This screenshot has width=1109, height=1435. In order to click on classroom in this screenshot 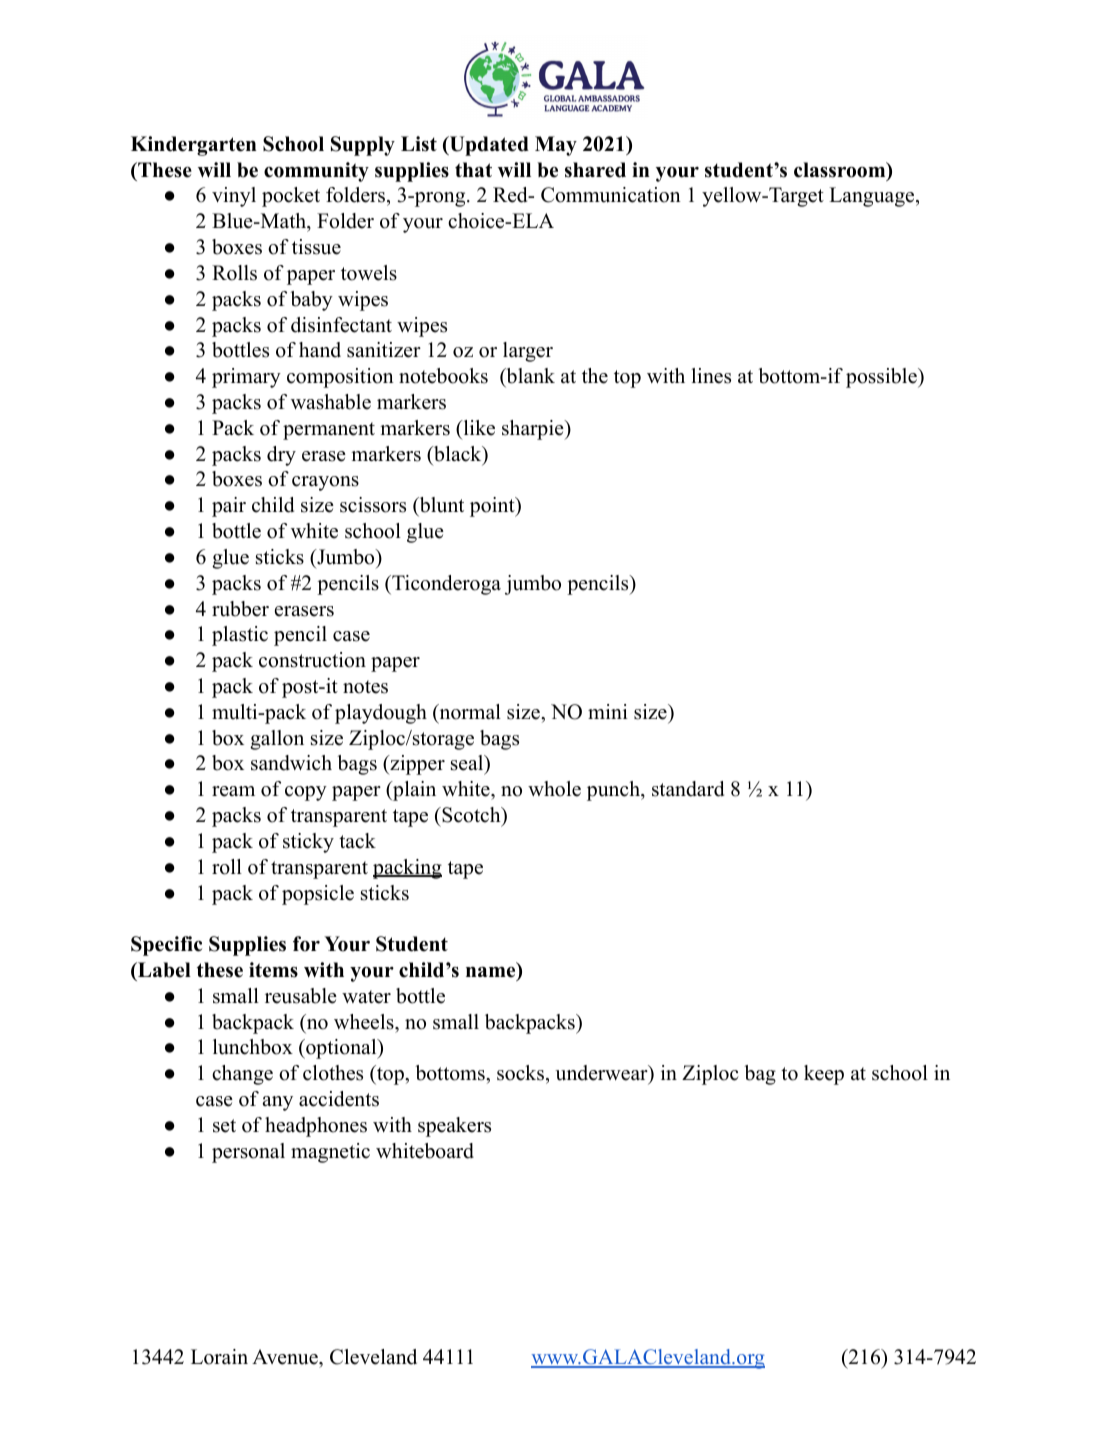, I will do `click(841, 171)`.
